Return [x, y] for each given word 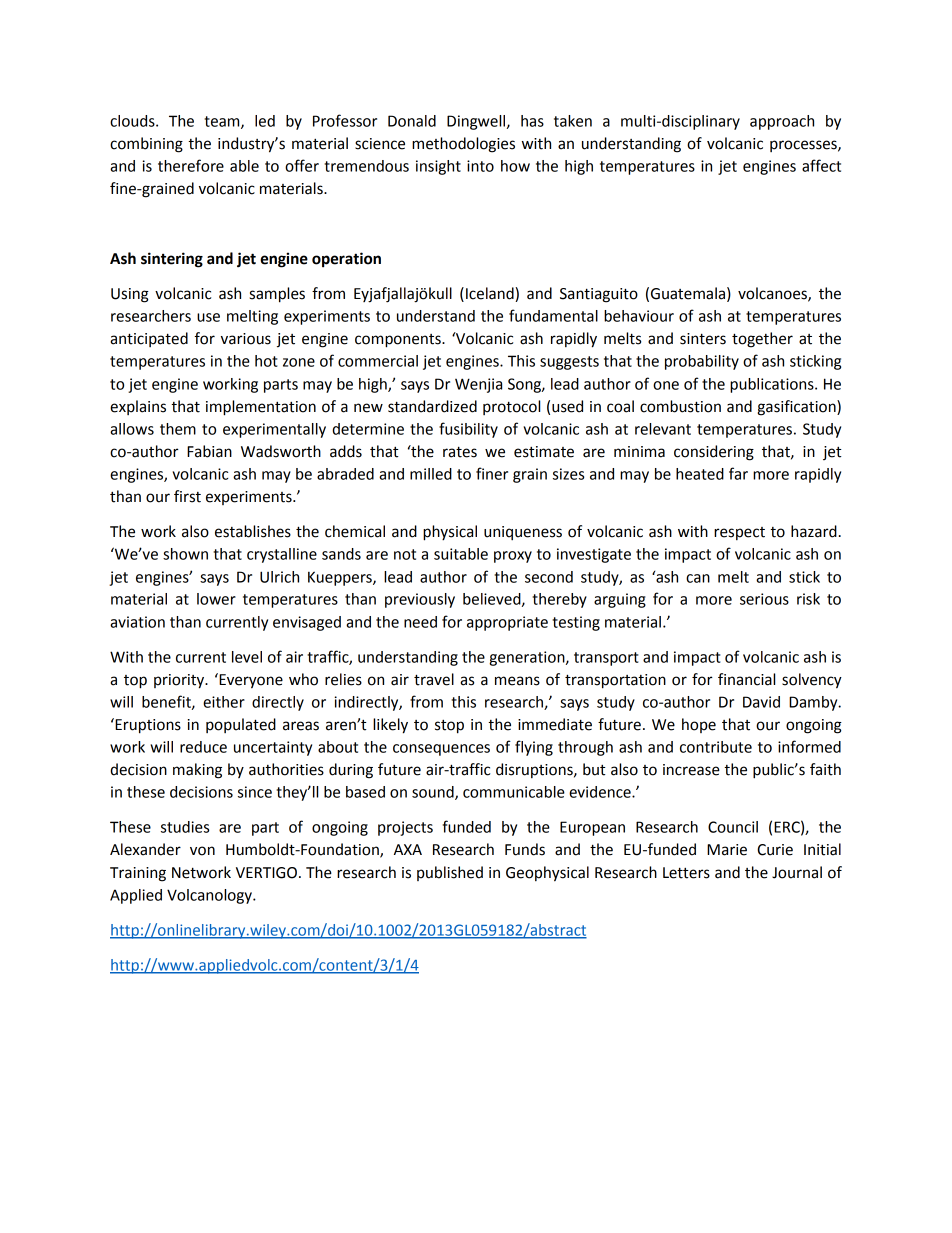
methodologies [463, 145]
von [202, 851]
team [223, 122]
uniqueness [523, 533]
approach [782, 122]
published [450, 873]
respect [739, 533]
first [187, 496]
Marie [727, 850]
